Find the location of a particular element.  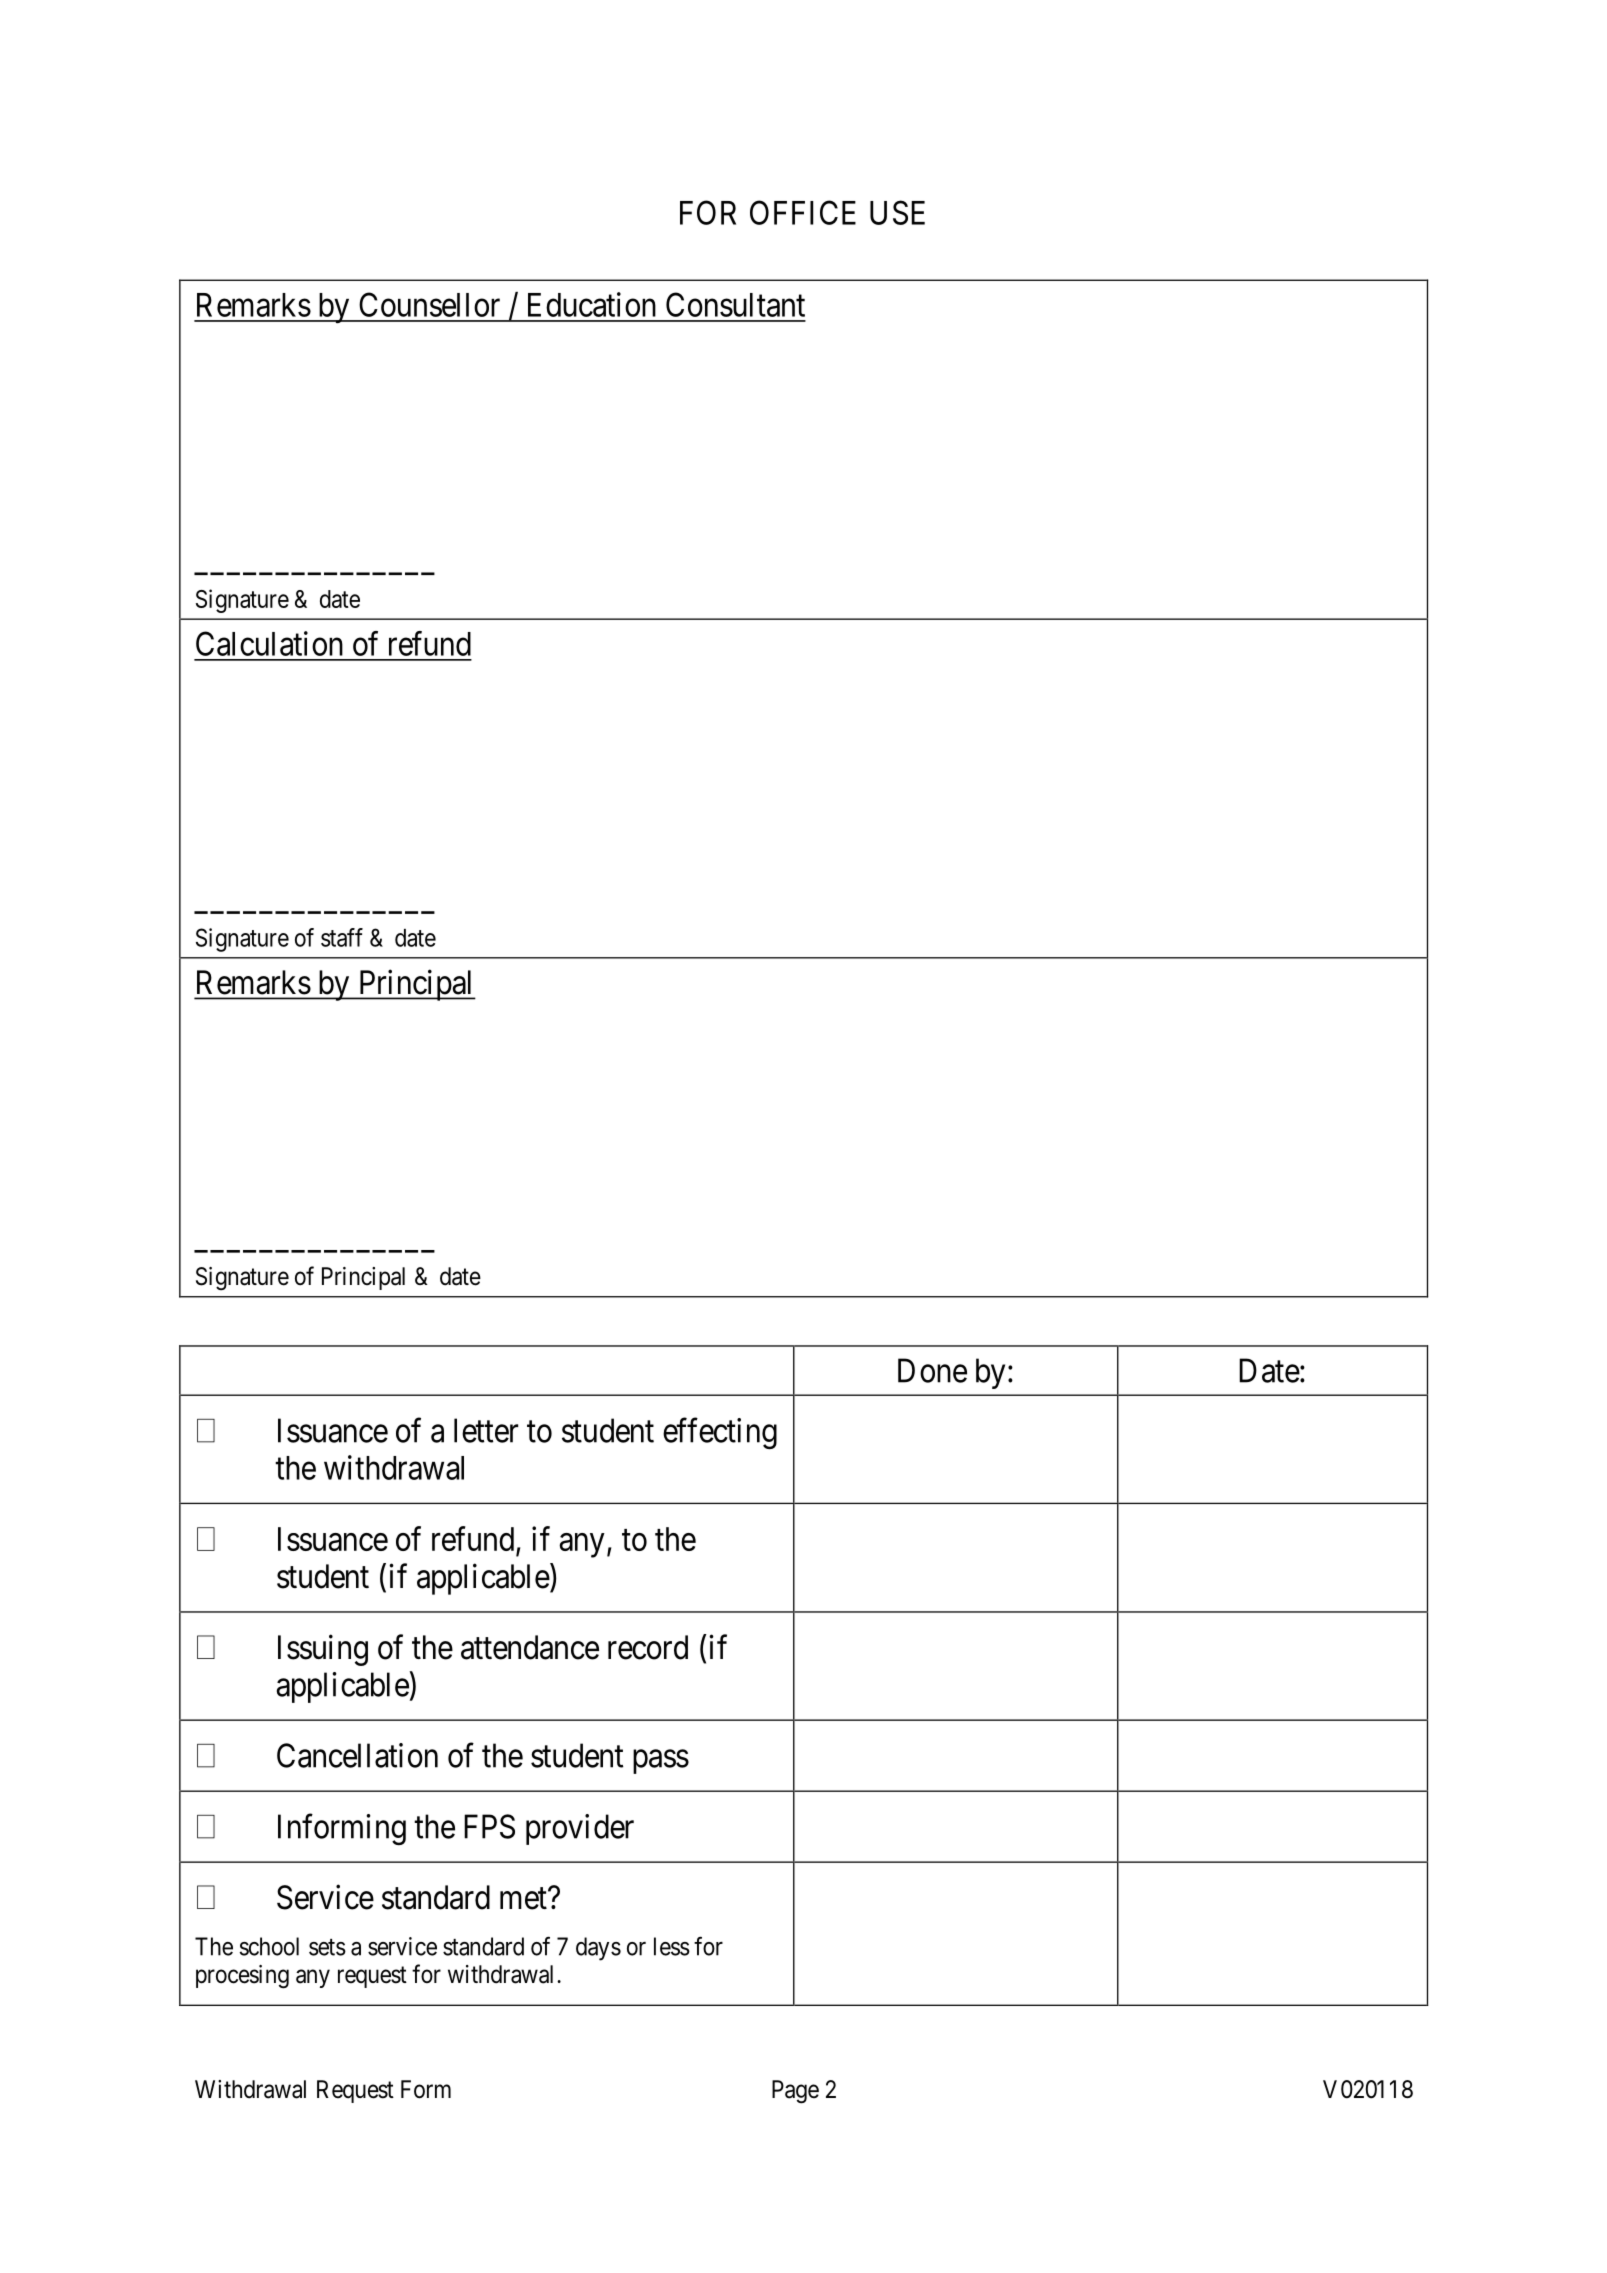

letter is located at coordinates (486, 1430).
